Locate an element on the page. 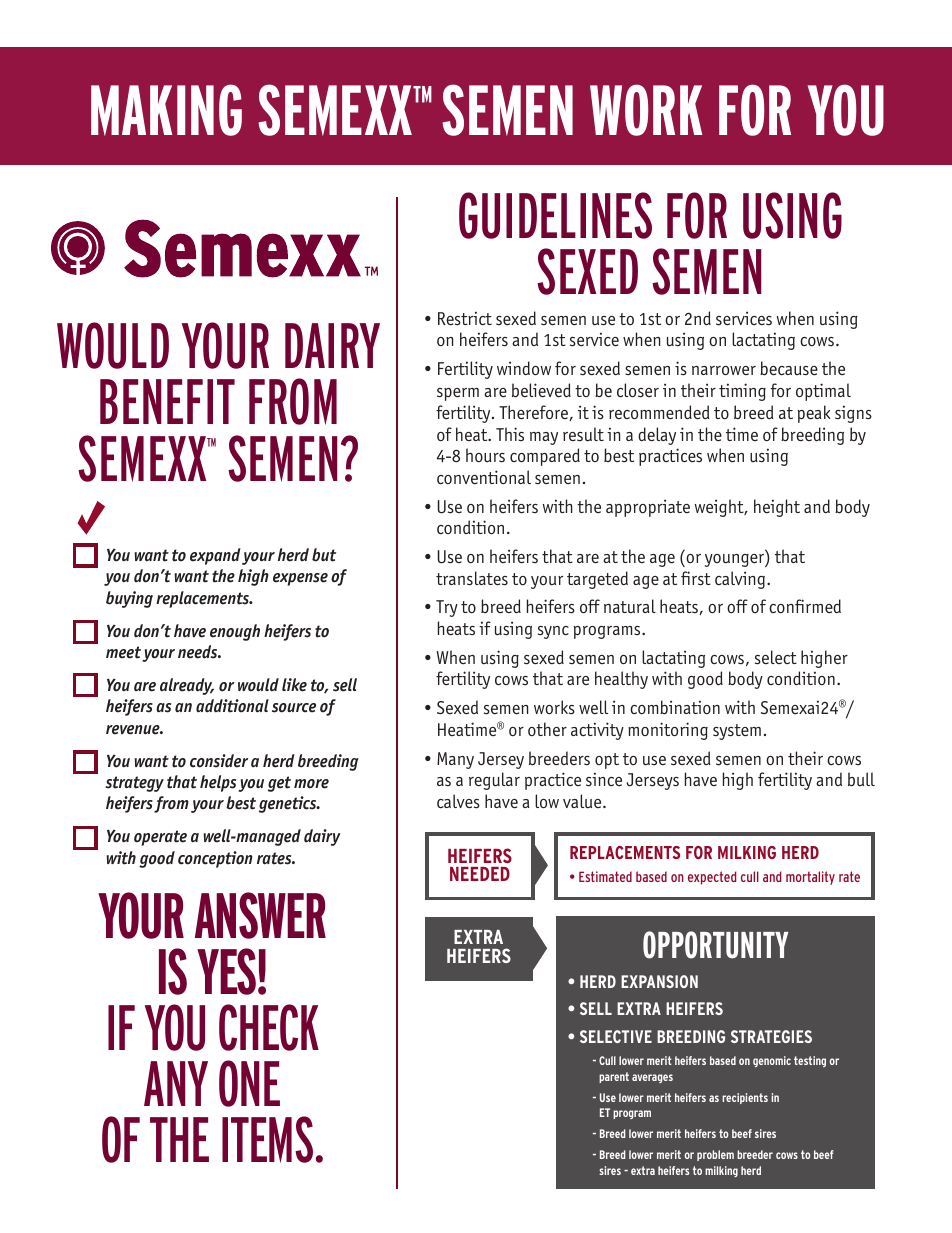 This image has height=1233, width=952. because is located at coordinates (789, 368).
